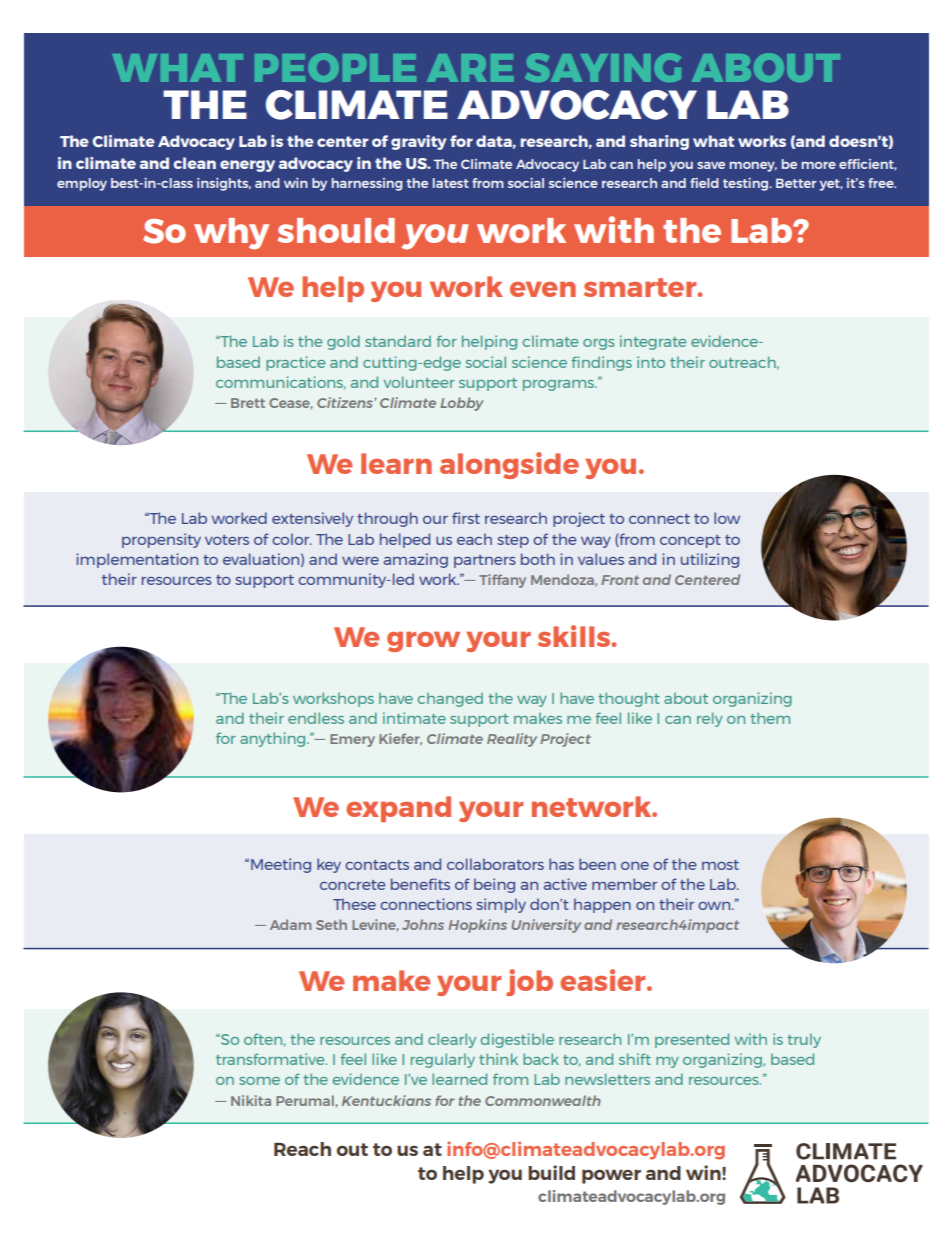 This document has width=952, height=1233. Describe the element at coordinates (710, 560) in the document. I see `utilizing` at that location.
